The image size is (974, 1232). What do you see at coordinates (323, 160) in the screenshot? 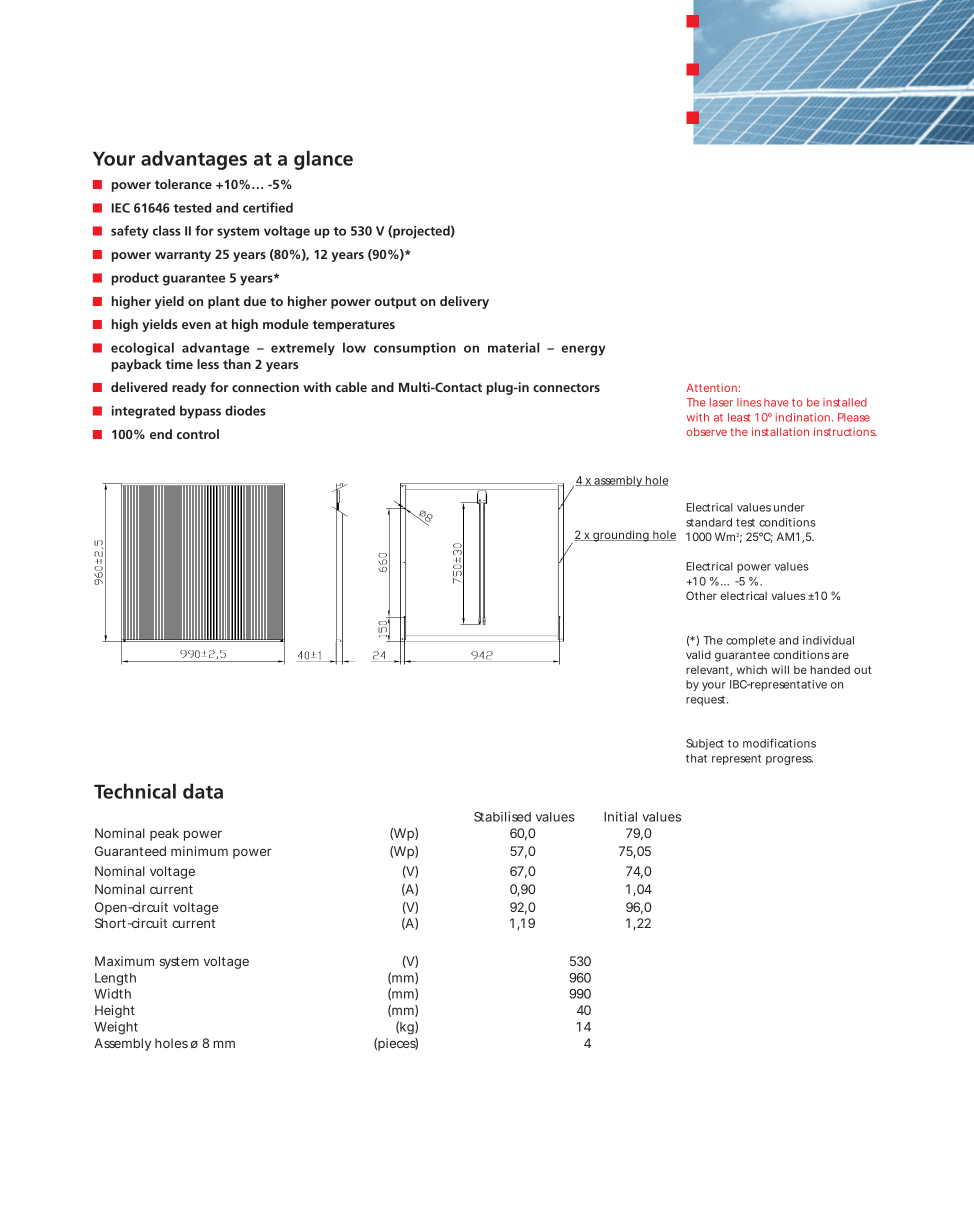
I see `glance` at bounding box center [323, 160].
